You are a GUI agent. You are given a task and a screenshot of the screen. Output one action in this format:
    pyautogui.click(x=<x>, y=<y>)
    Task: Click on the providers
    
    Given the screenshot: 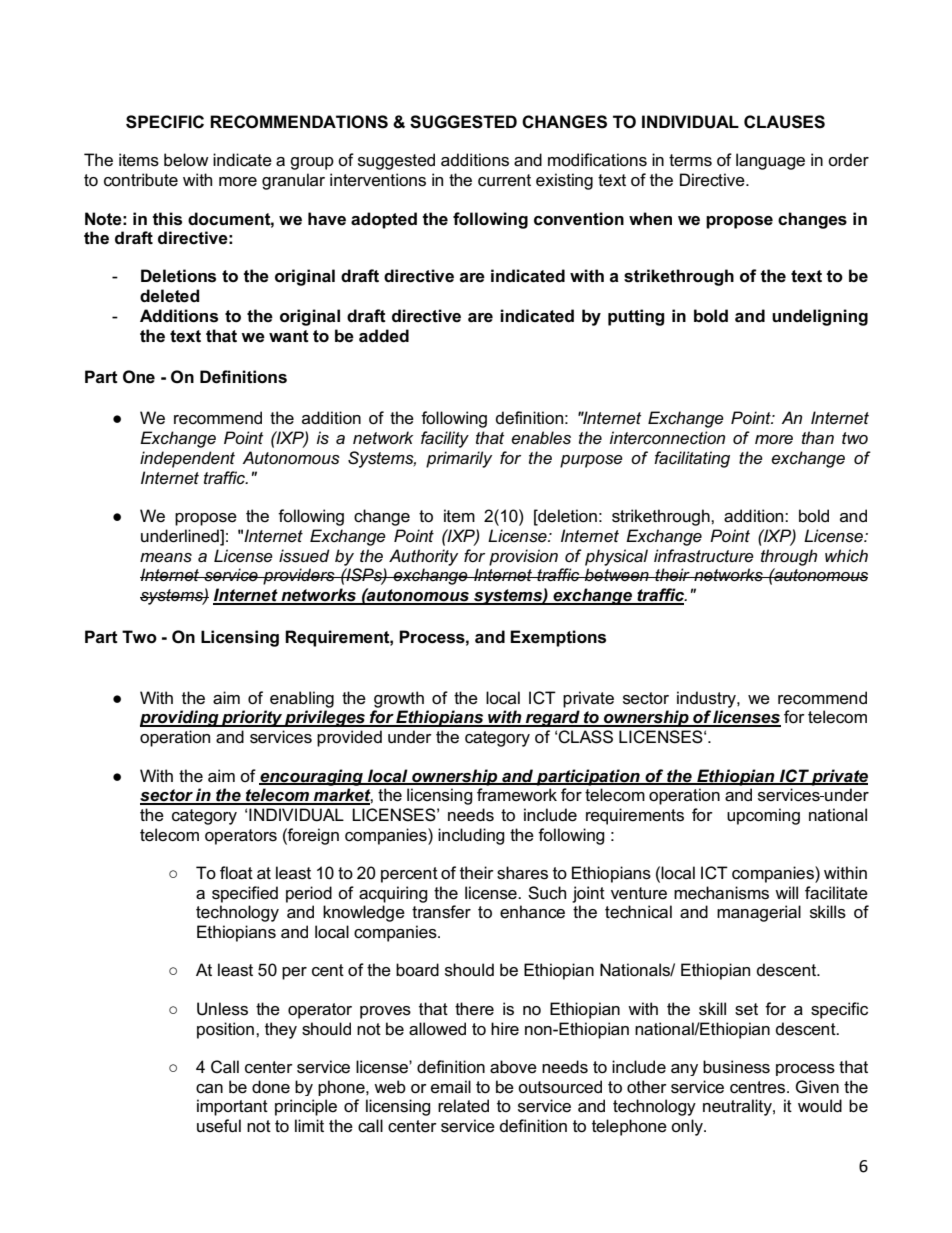 What is the action you would take?
    pyautogui.click(x=299, y=576)
